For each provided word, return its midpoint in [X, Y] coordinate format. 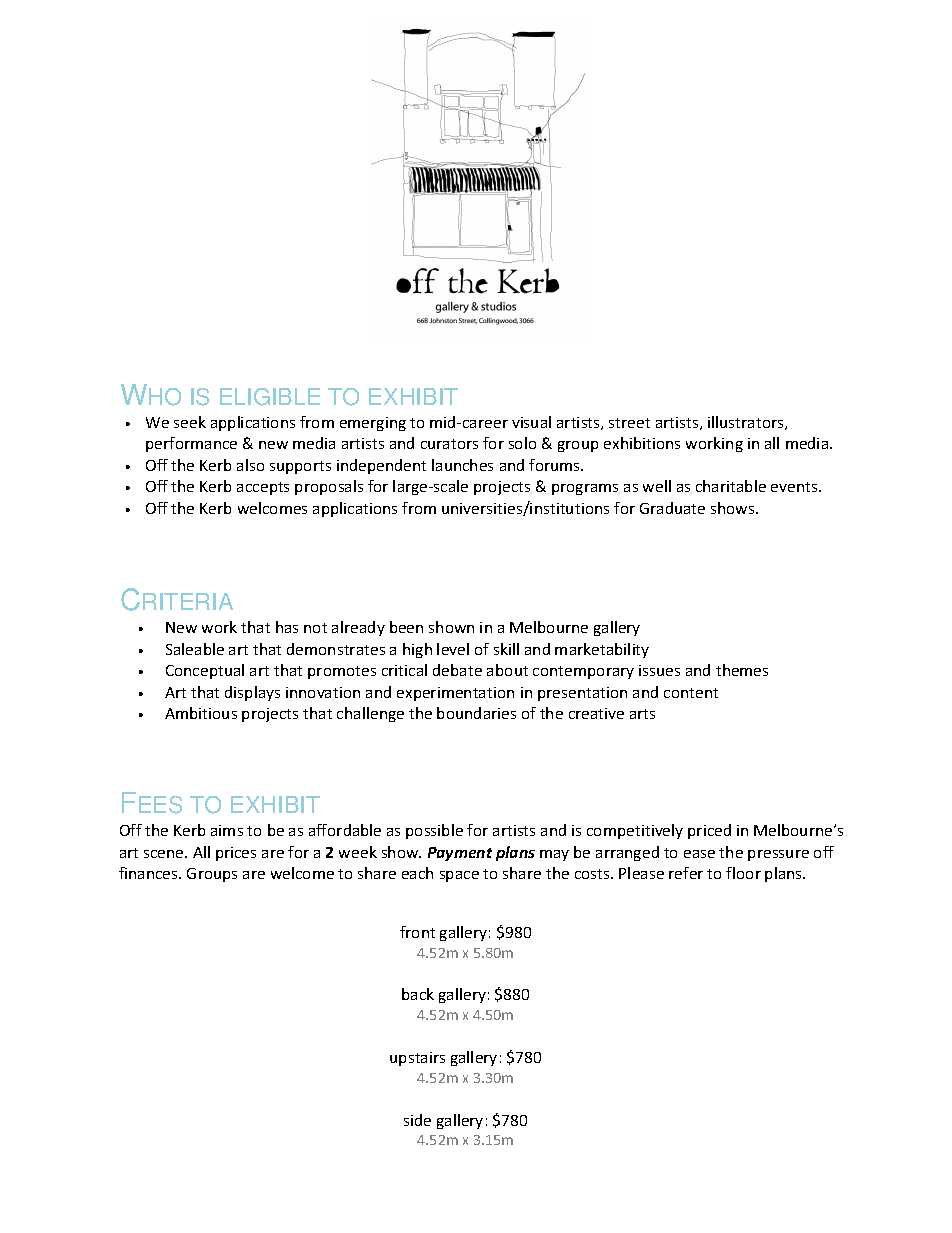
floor [743, 873]
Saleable [195, 649]
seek [190, 422]
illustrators [747, 423]
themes [742, 670]
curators [449, 444]
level [453, 649]
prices [236, 854]
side [417, 1120]
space [459, 876]
